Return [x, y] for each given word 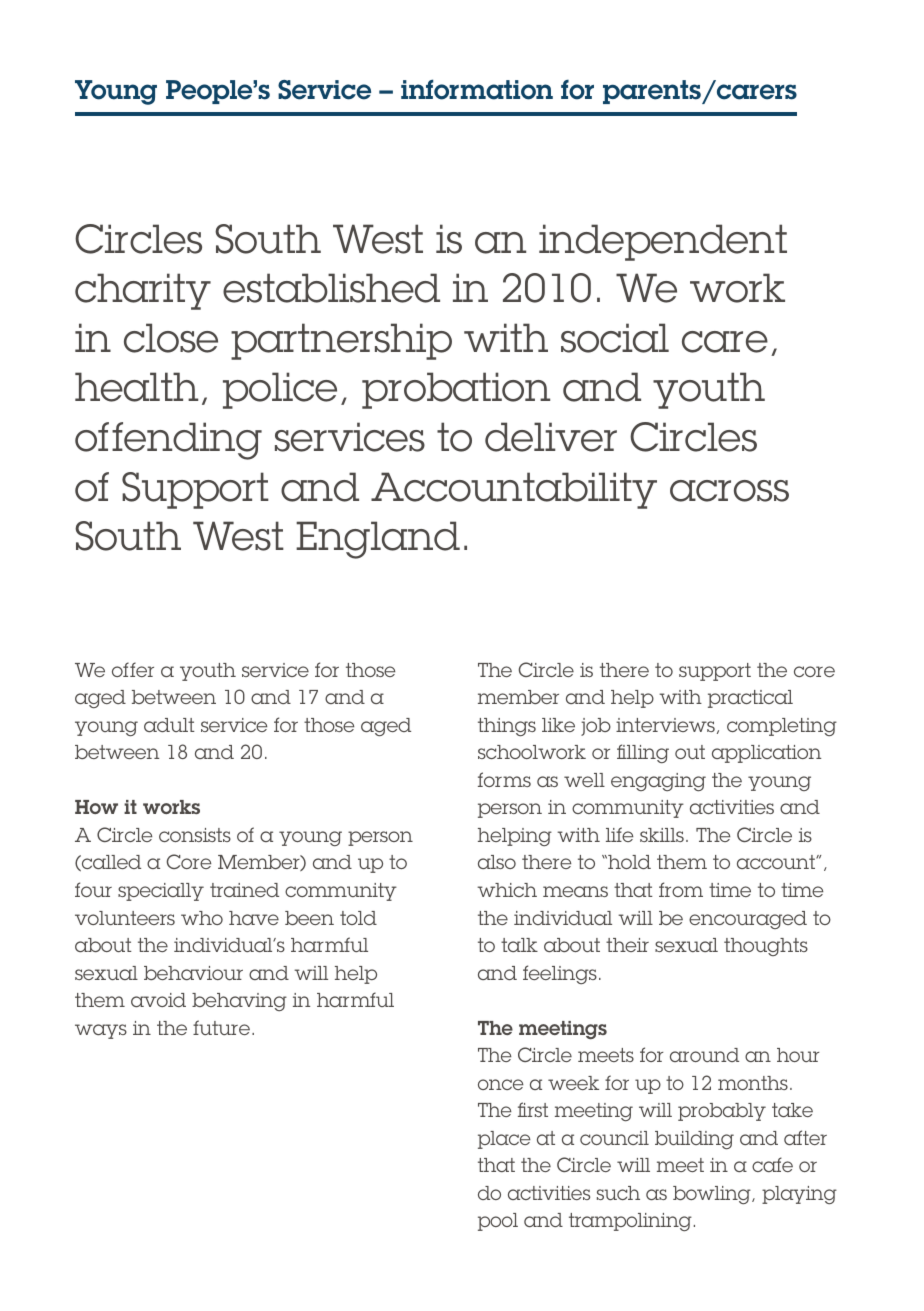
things [507, 727]
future [221, 1027]
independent [663, 242]
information [477, 89]
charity [143, 291]
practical [750, 699]
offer [133, 669]
